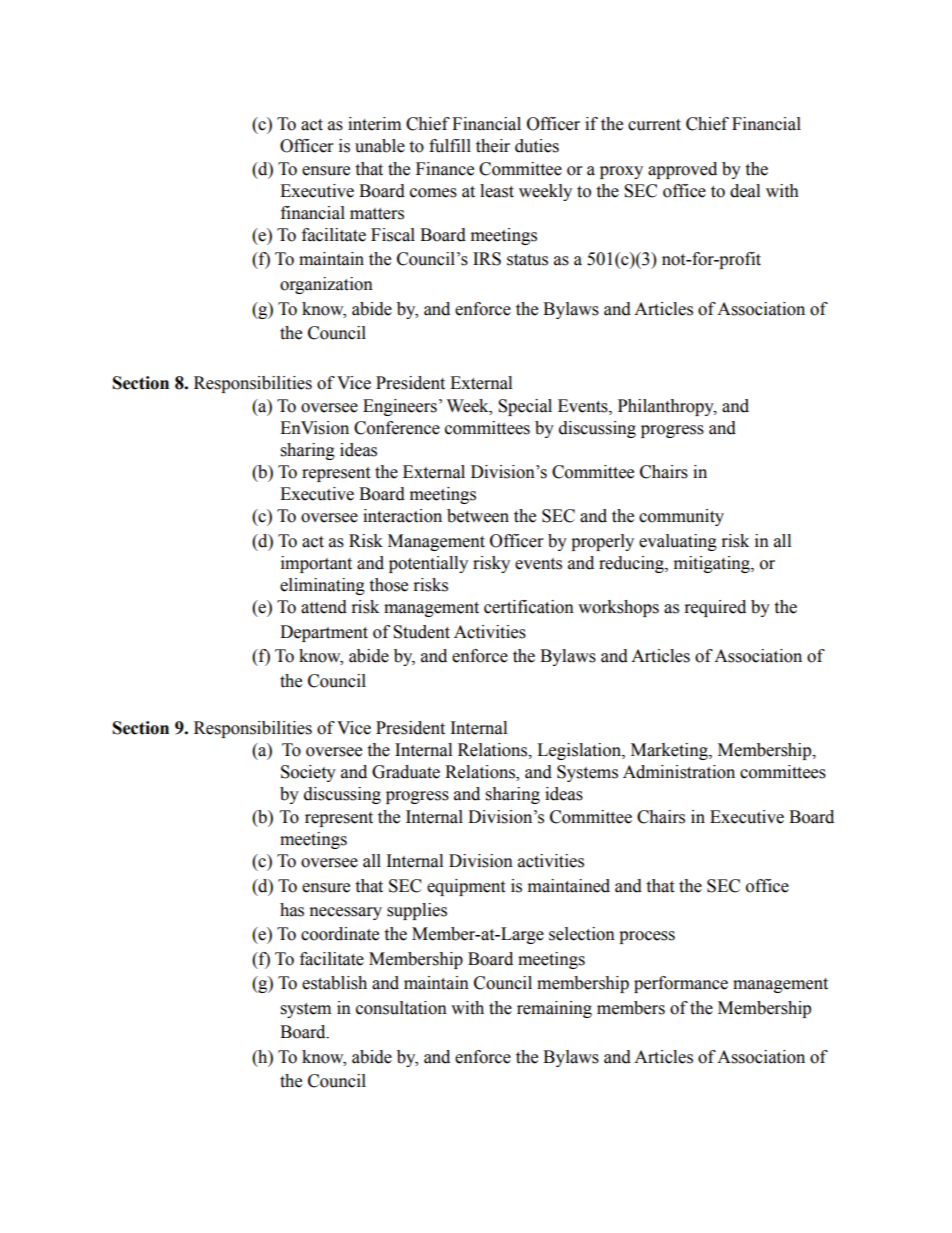 This document has width=952, height=1233. Describe the element at coordinates (554, 1009) in the document. I see `remaining` at that location.
